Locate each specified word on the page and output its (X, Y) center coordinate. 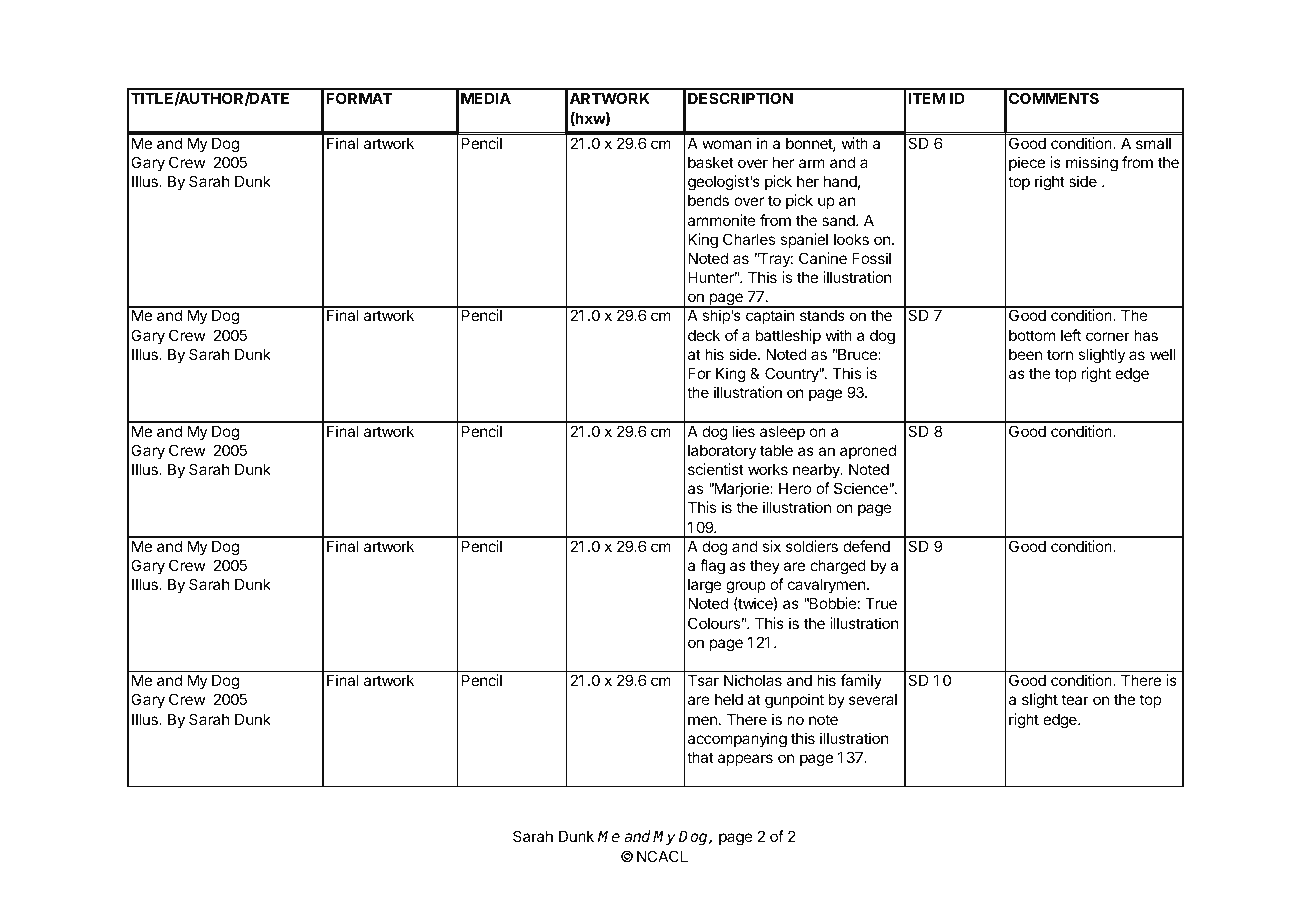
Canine (823, 258)
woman (727, 144)
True (881, 603)
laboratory (722, 452)
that (700, 757)
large (705, 586)
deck (704, 335)
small (1153, 143)
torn (1060, 354)
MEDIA (486, 98)
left (1071, 335)
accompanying (737, 740)
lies (744, 431)
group (746, 587)
